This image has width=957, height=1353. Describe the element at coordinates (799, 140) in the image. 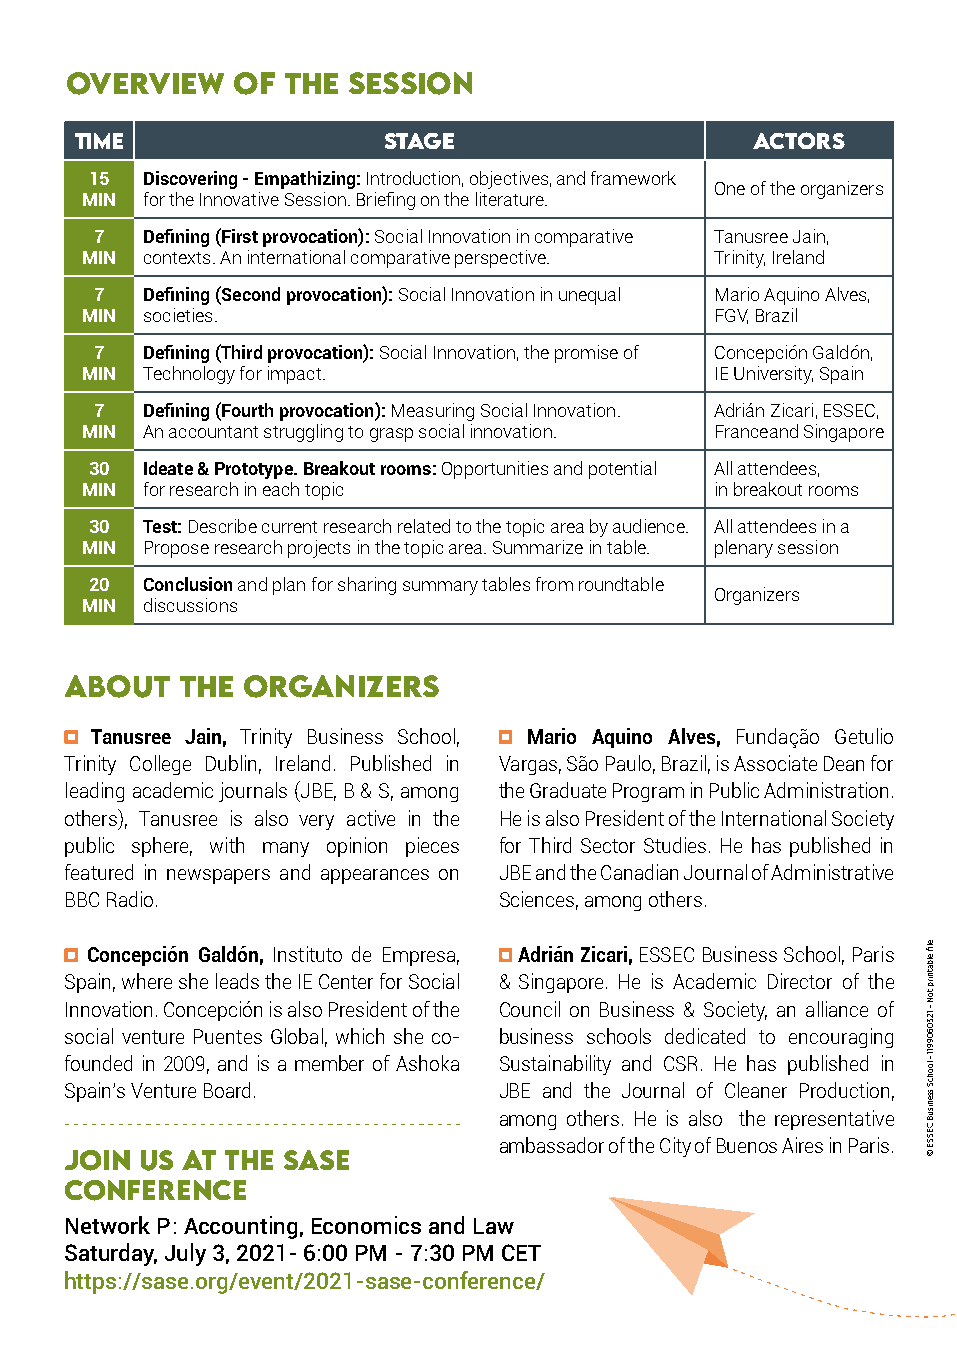

I see `ACTORS` at that location.
